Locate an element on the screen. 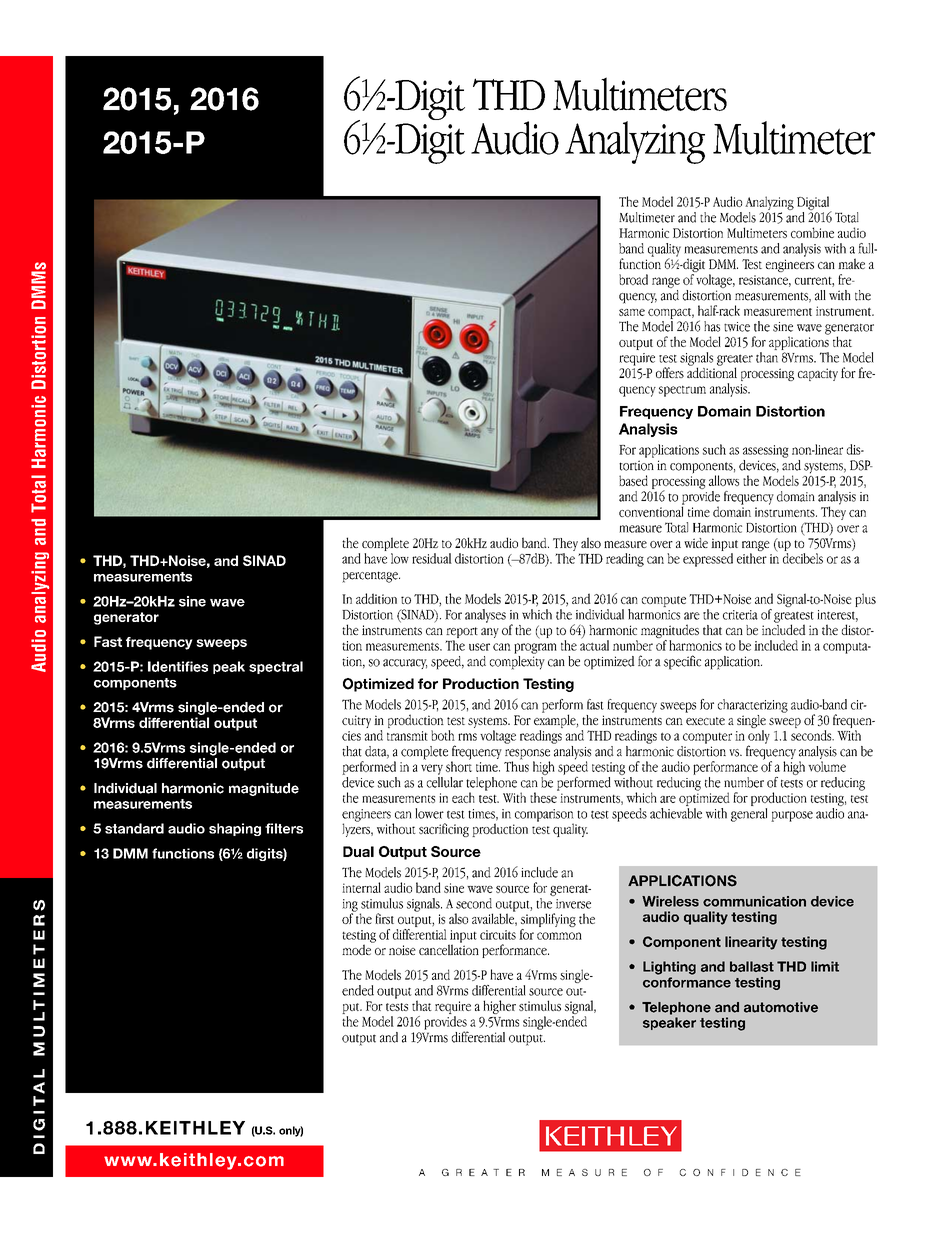  characterizing is located at coordinates (753, 706).
